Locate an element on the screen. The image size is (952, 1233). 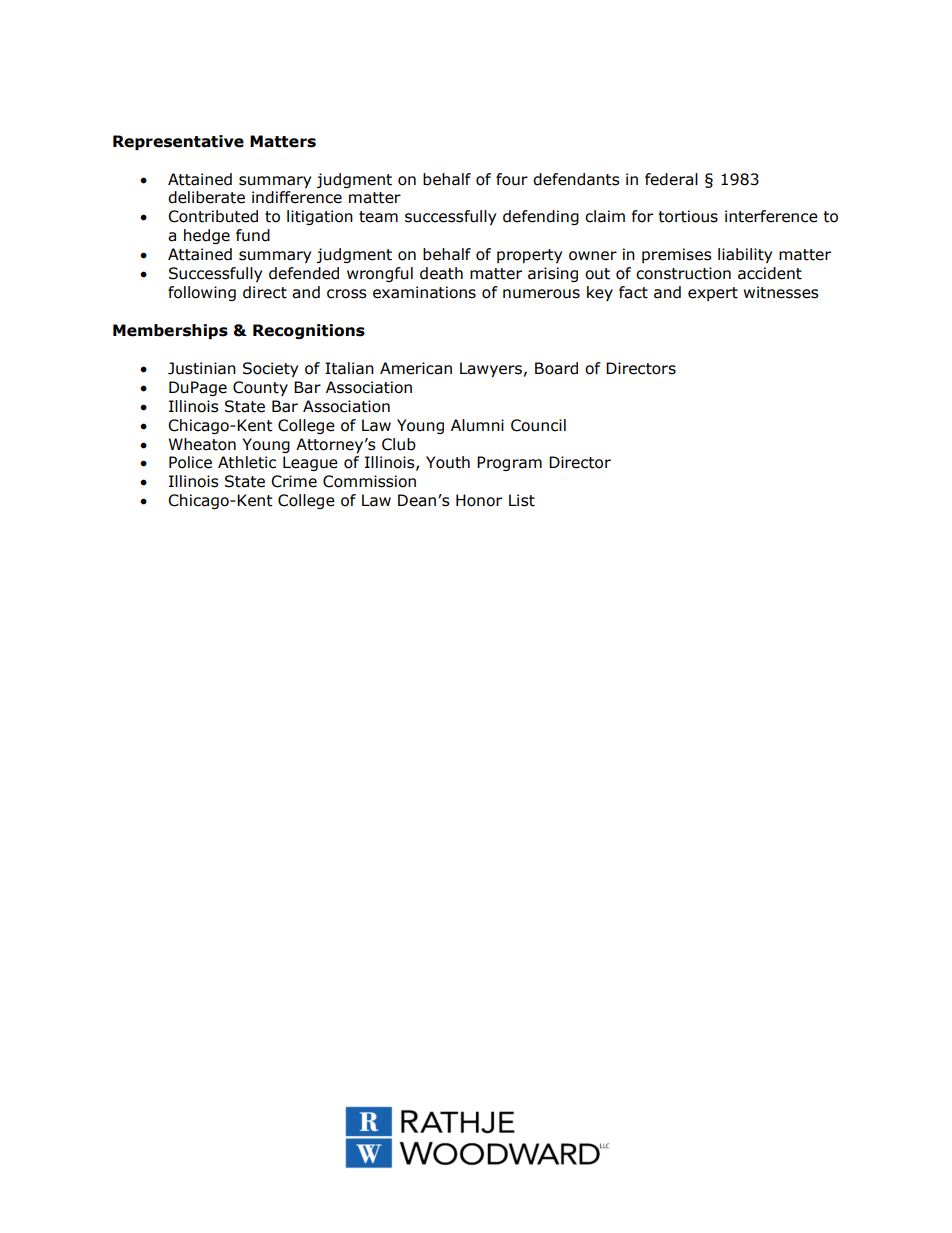
federal is located at coordinates (671, 179).
